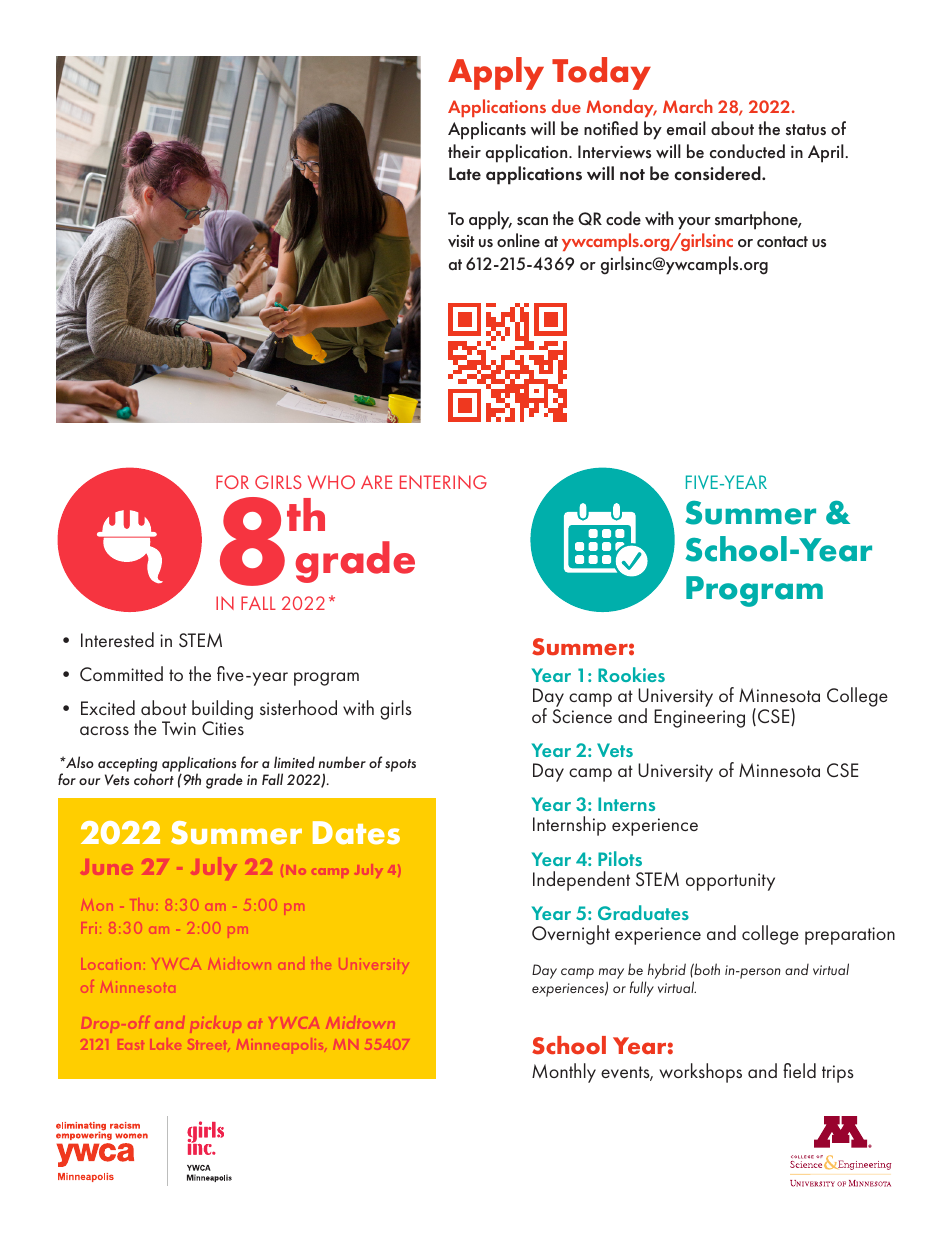  What do you see at coordinates (464, 151) in the screenshot?
I see `their` at bounding box center [464, 151].
